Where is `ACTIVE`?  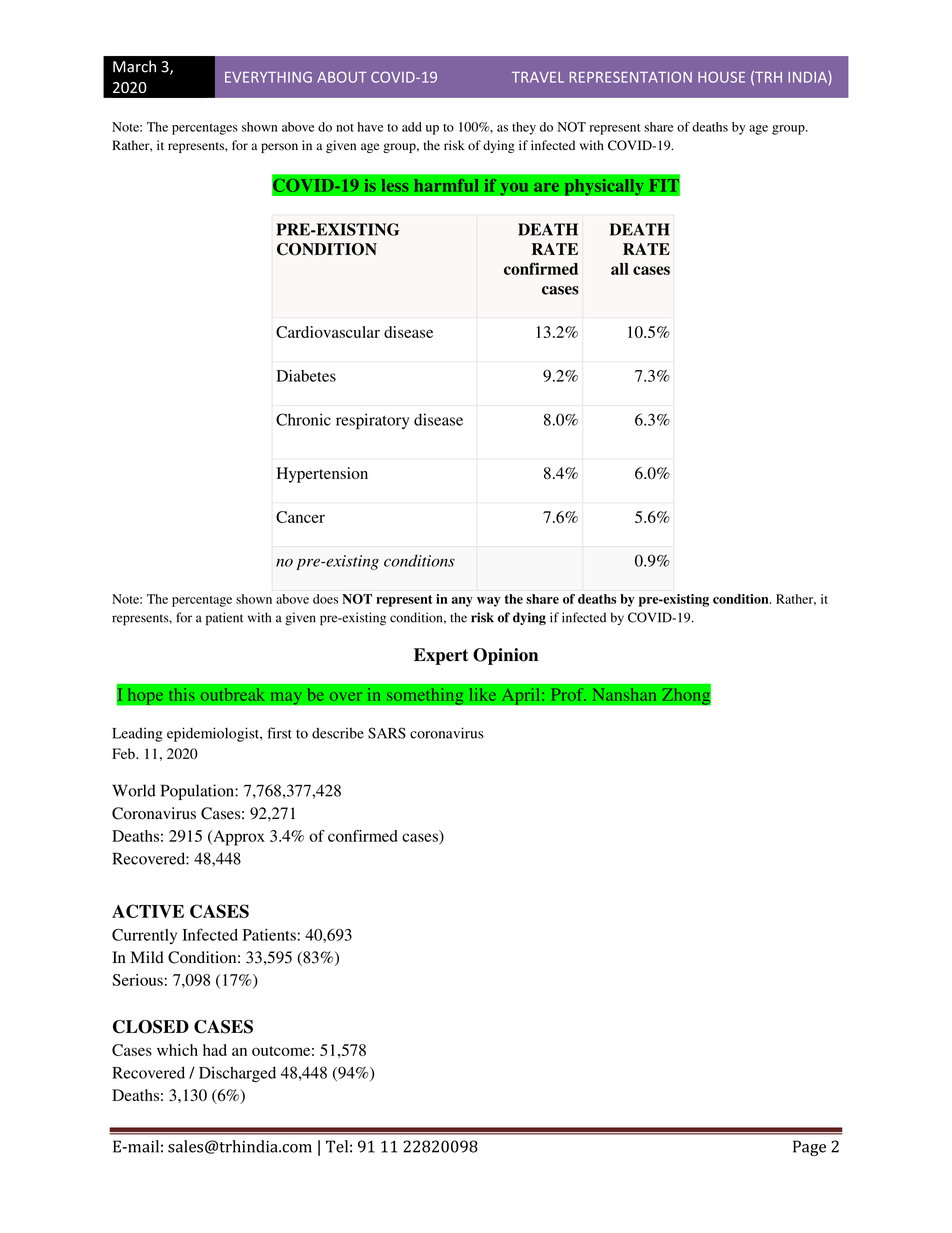 ACTIVE is located at coordinates (148, 911).
